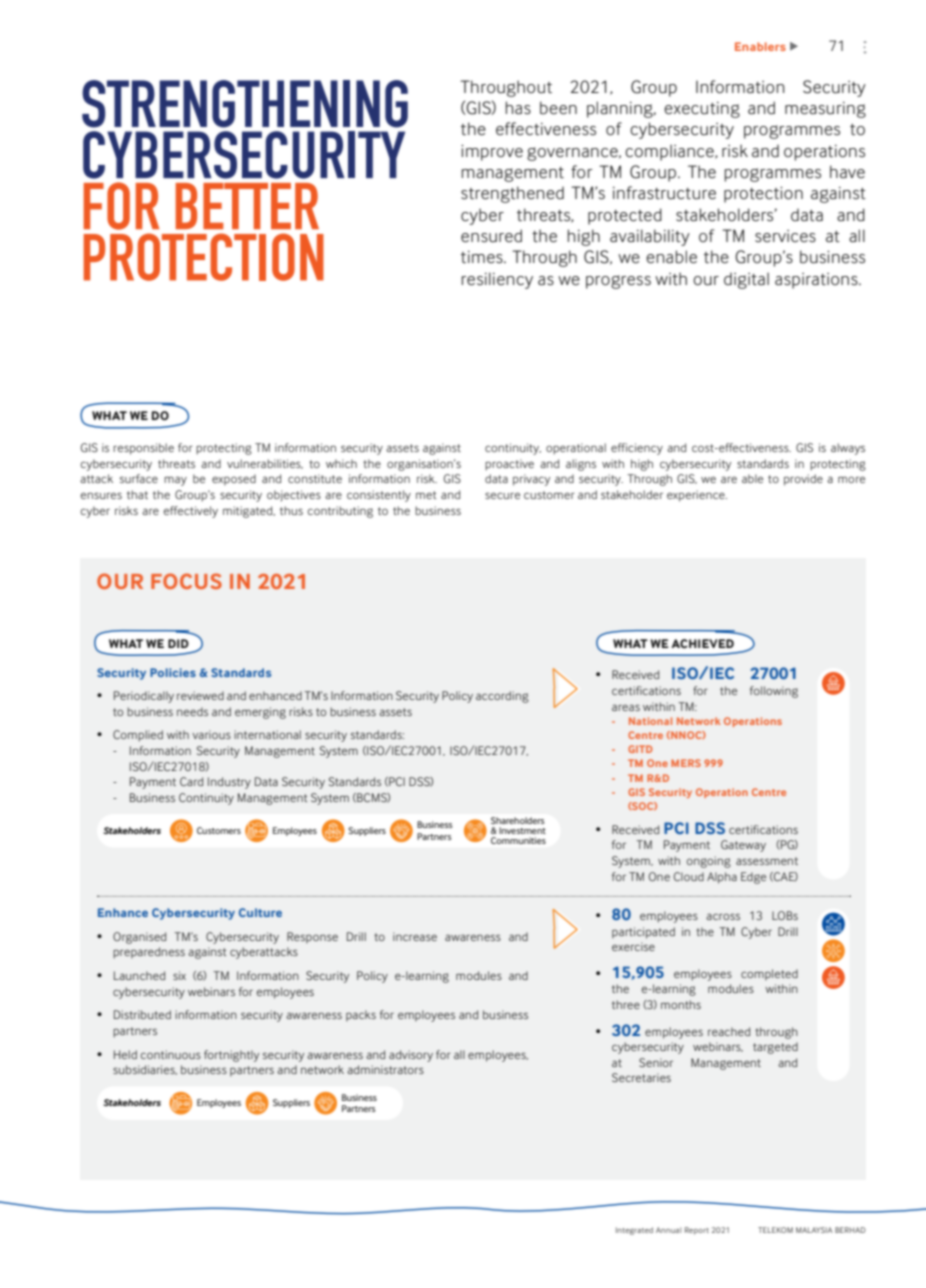 The width and height of the document is (926, 1288). I want to click on subsidiaries, so click(145, 1070).
